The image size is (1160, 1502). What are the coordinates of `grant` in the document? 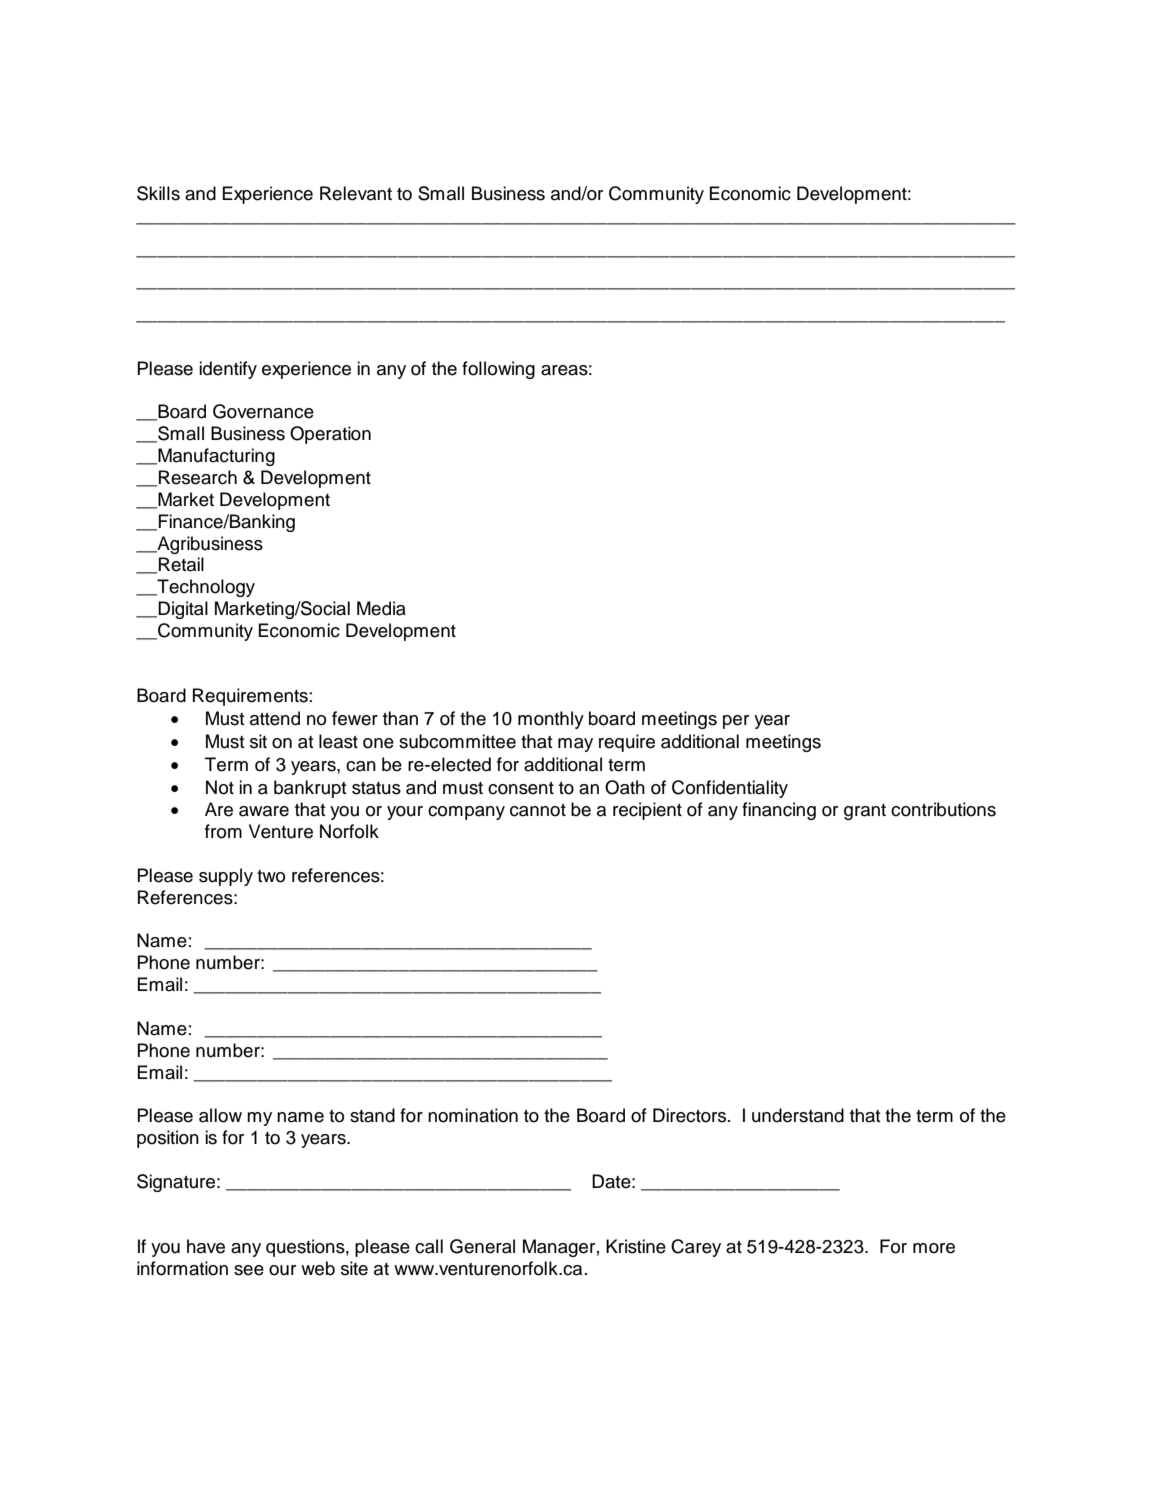 It's located at (865, 812).
